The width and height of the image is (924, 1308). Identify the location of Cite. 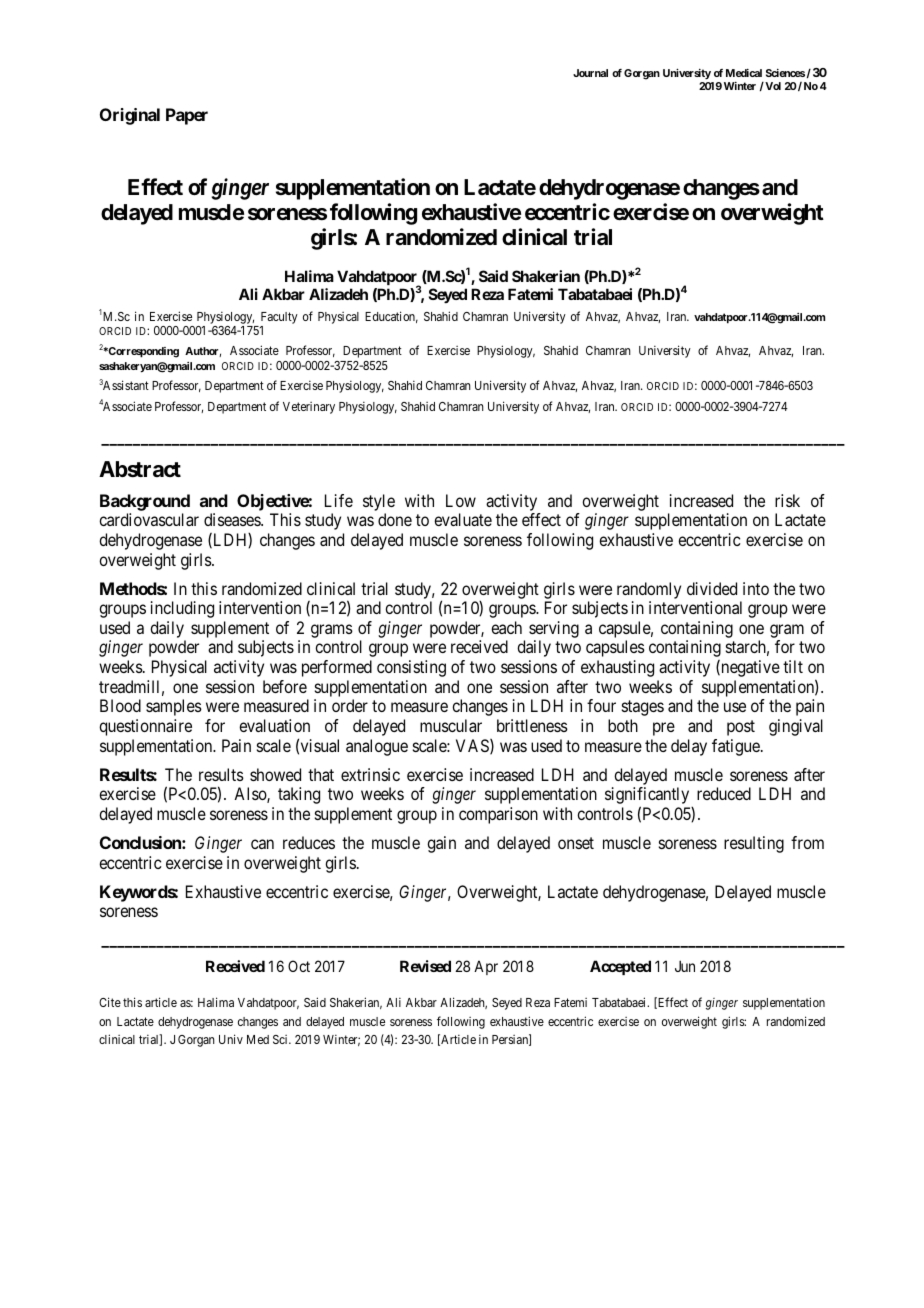
(110, 1002).
